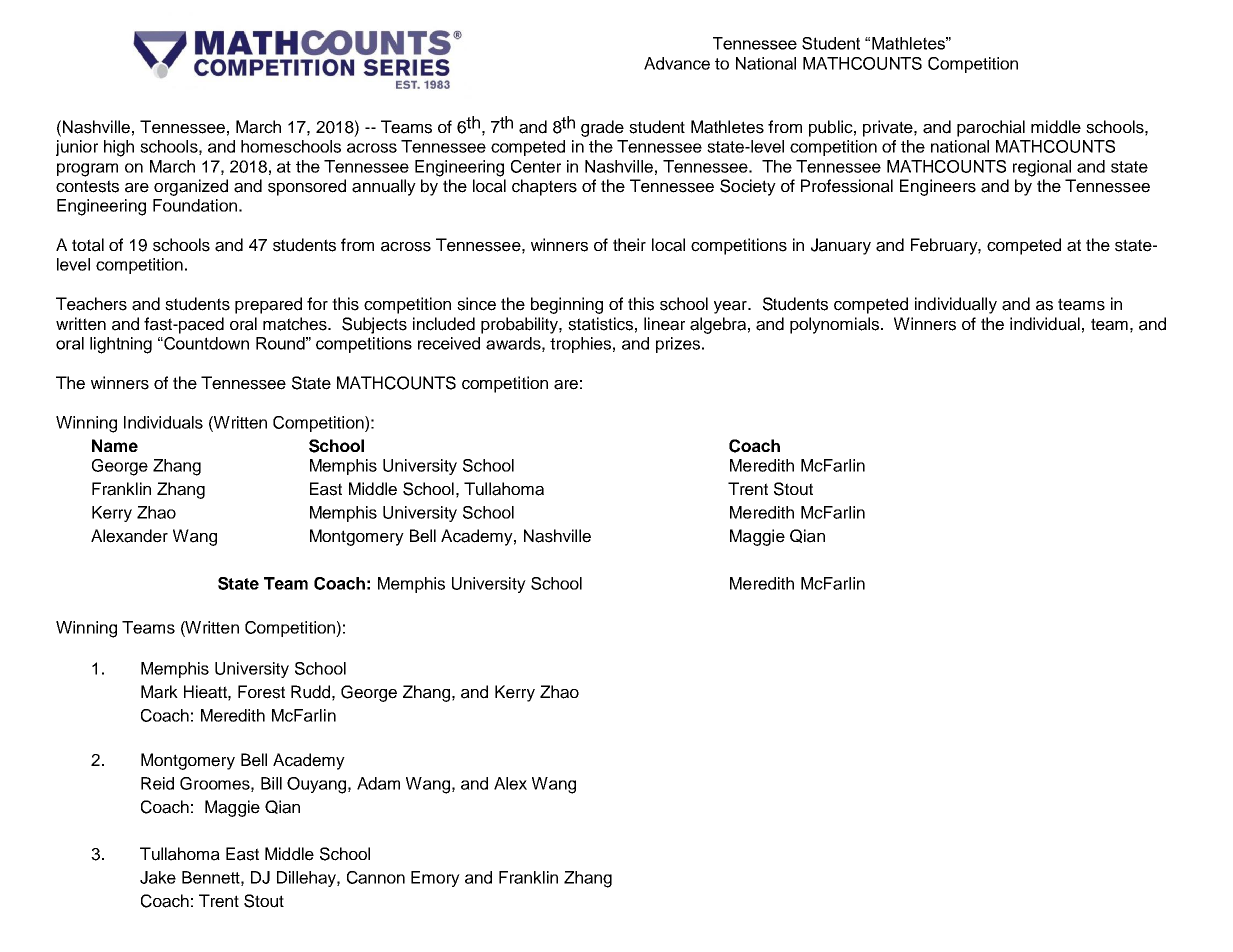 The height and width of the screenshot is (952, 1233). Describe the element at coordinates (836, 325) in the screenshot. I see `polynomials` at that location.
